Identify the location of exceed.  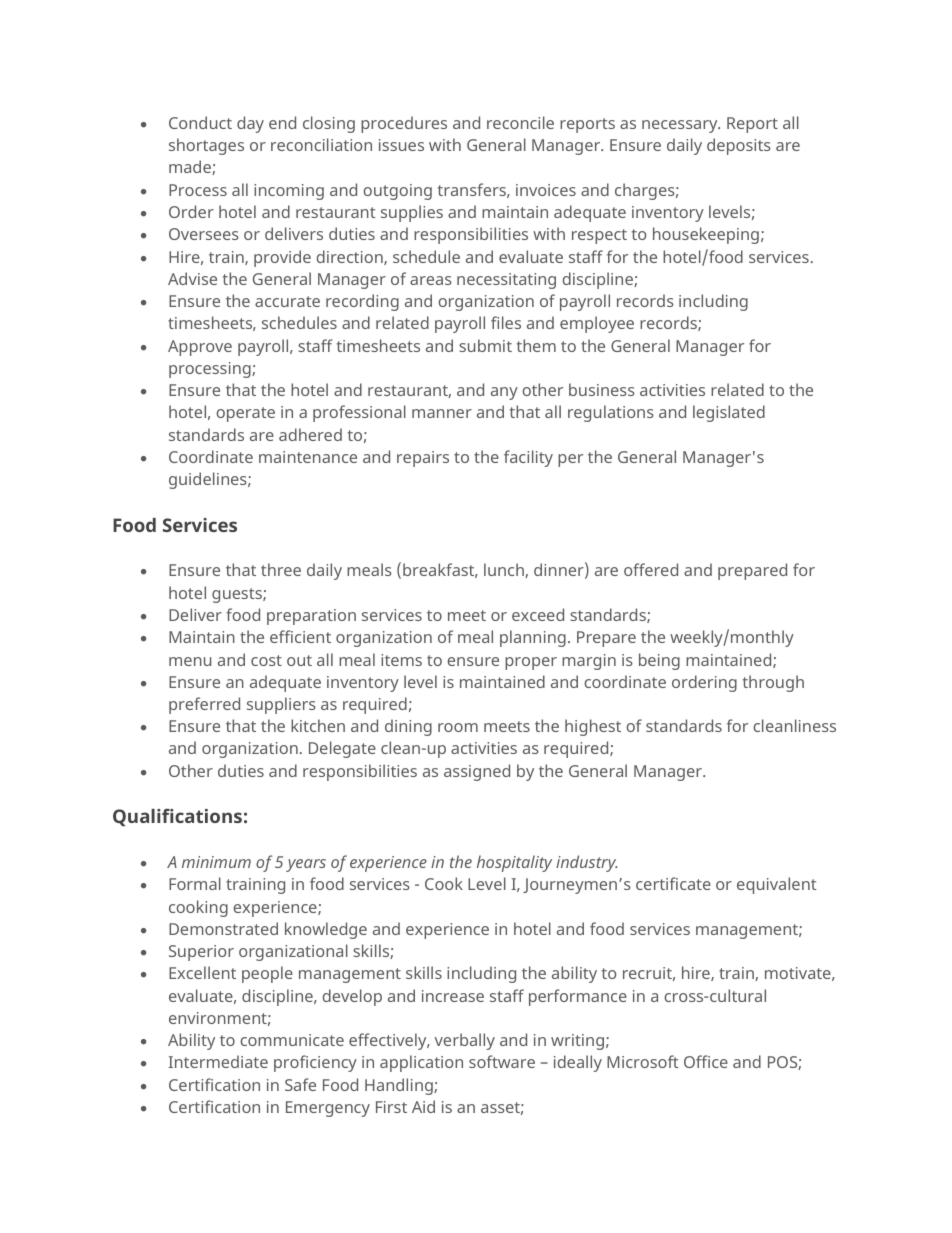
(538, 614).
